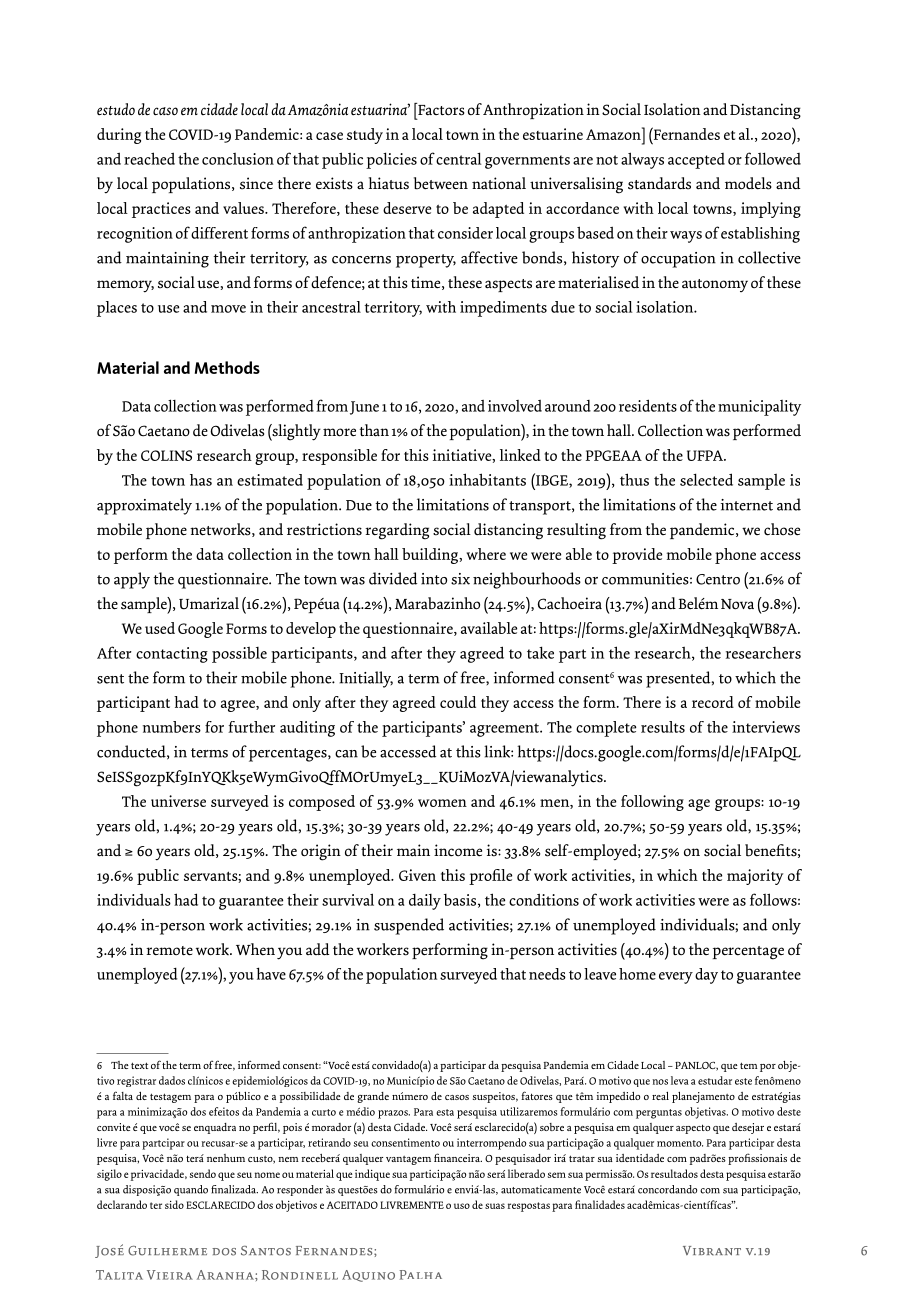  Describe the element at coordinates (458, 158) in the document. I see `central` at that location.
